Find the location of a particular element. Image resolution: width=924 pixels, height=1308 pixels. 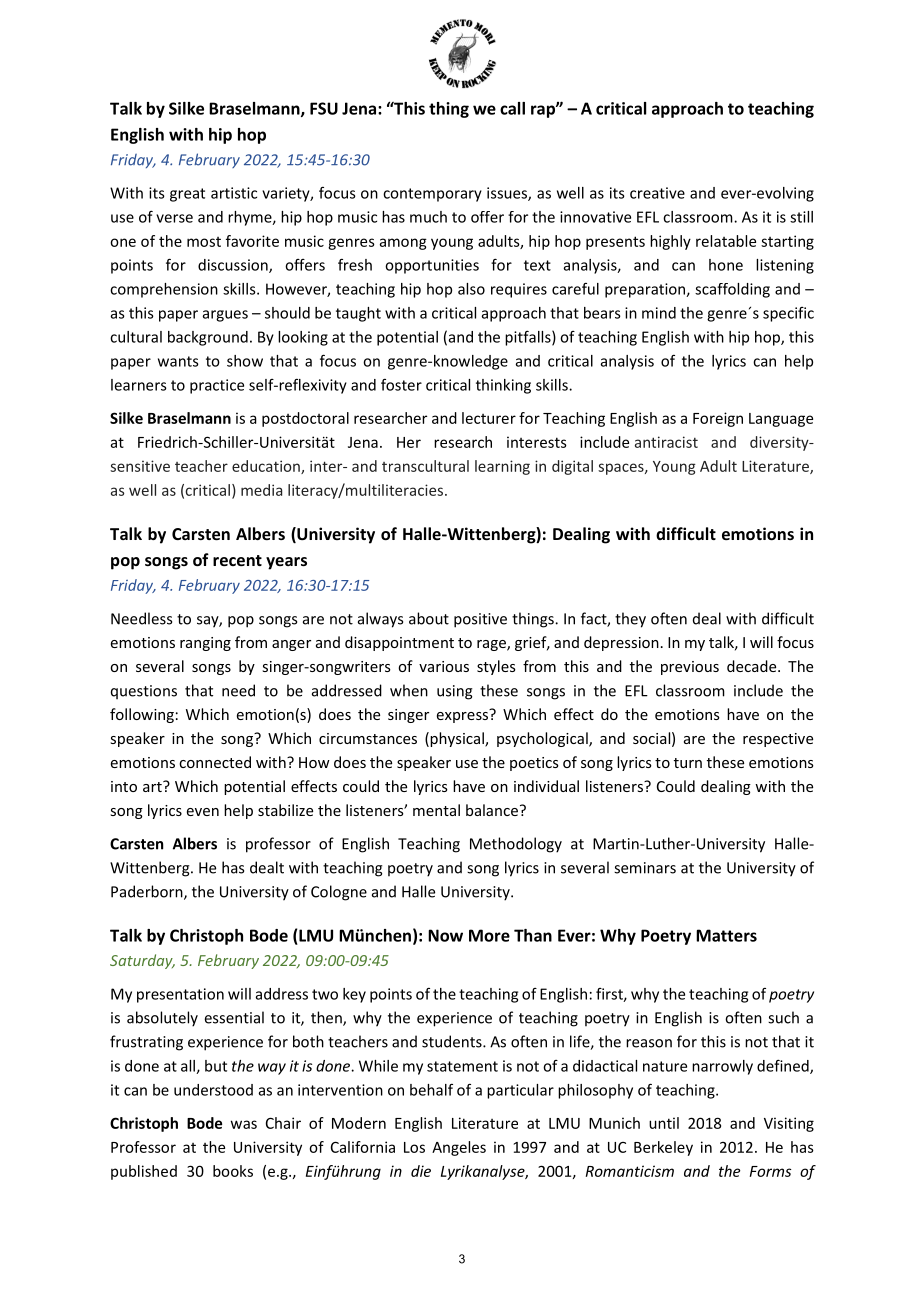

great is located at coordinates (187, 195).
